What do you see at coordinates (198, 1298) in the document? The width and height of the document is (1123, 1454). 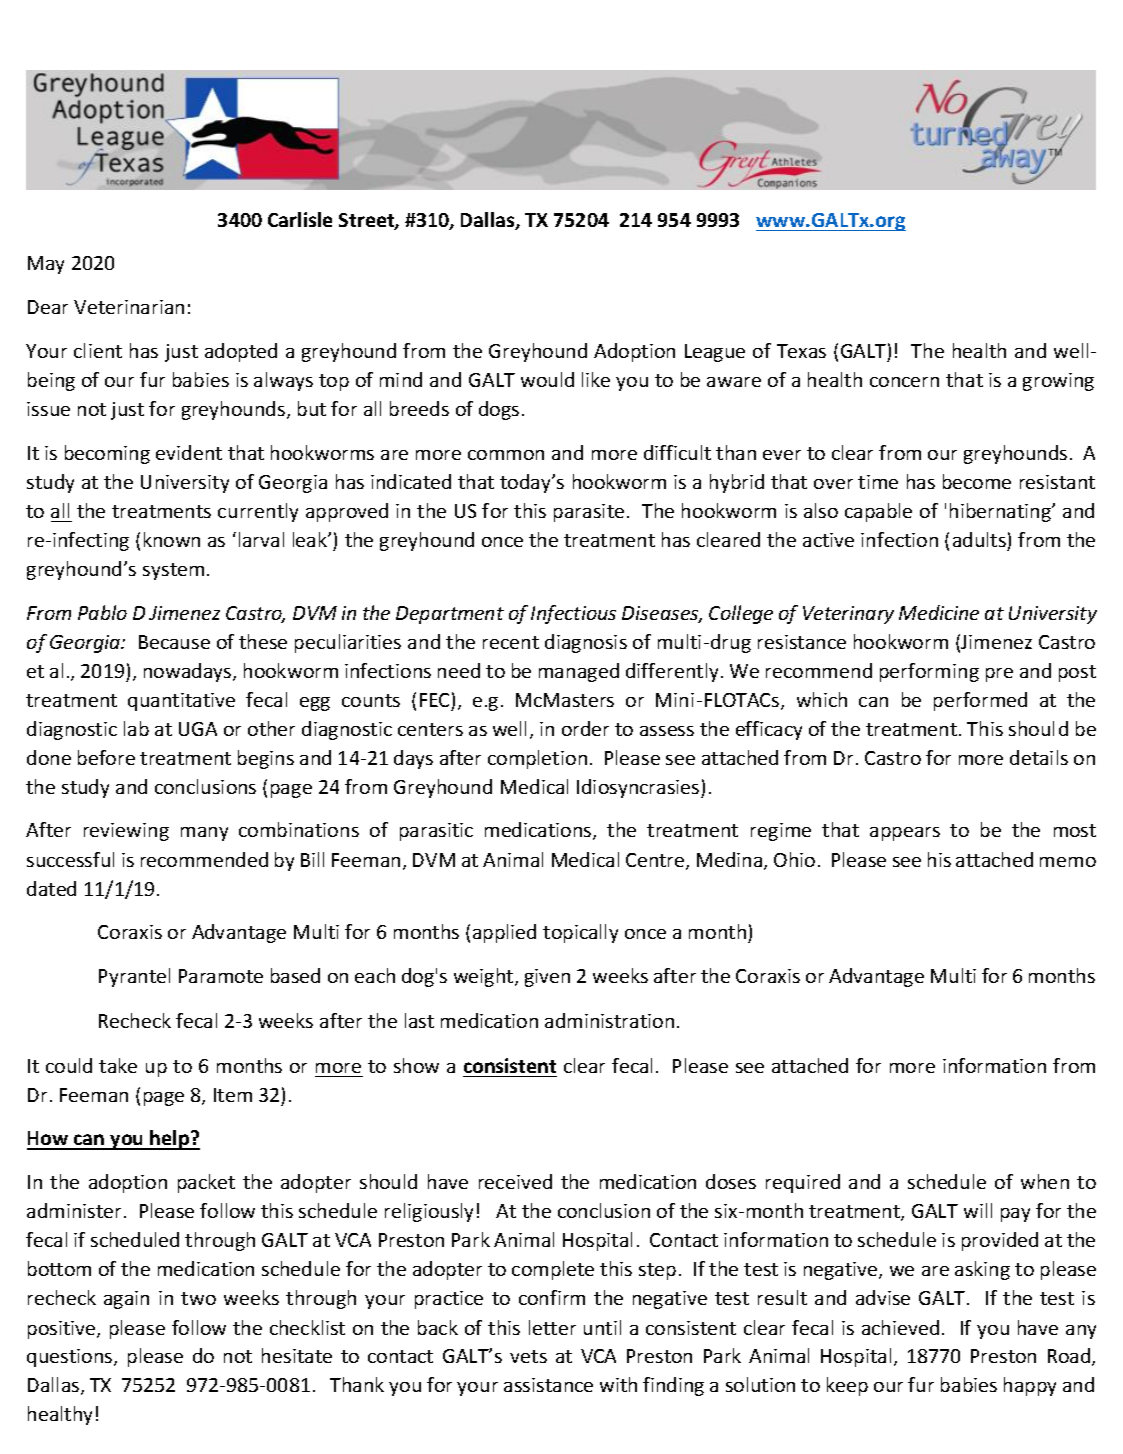 I see `two` at bounding box center [198, 1298].
